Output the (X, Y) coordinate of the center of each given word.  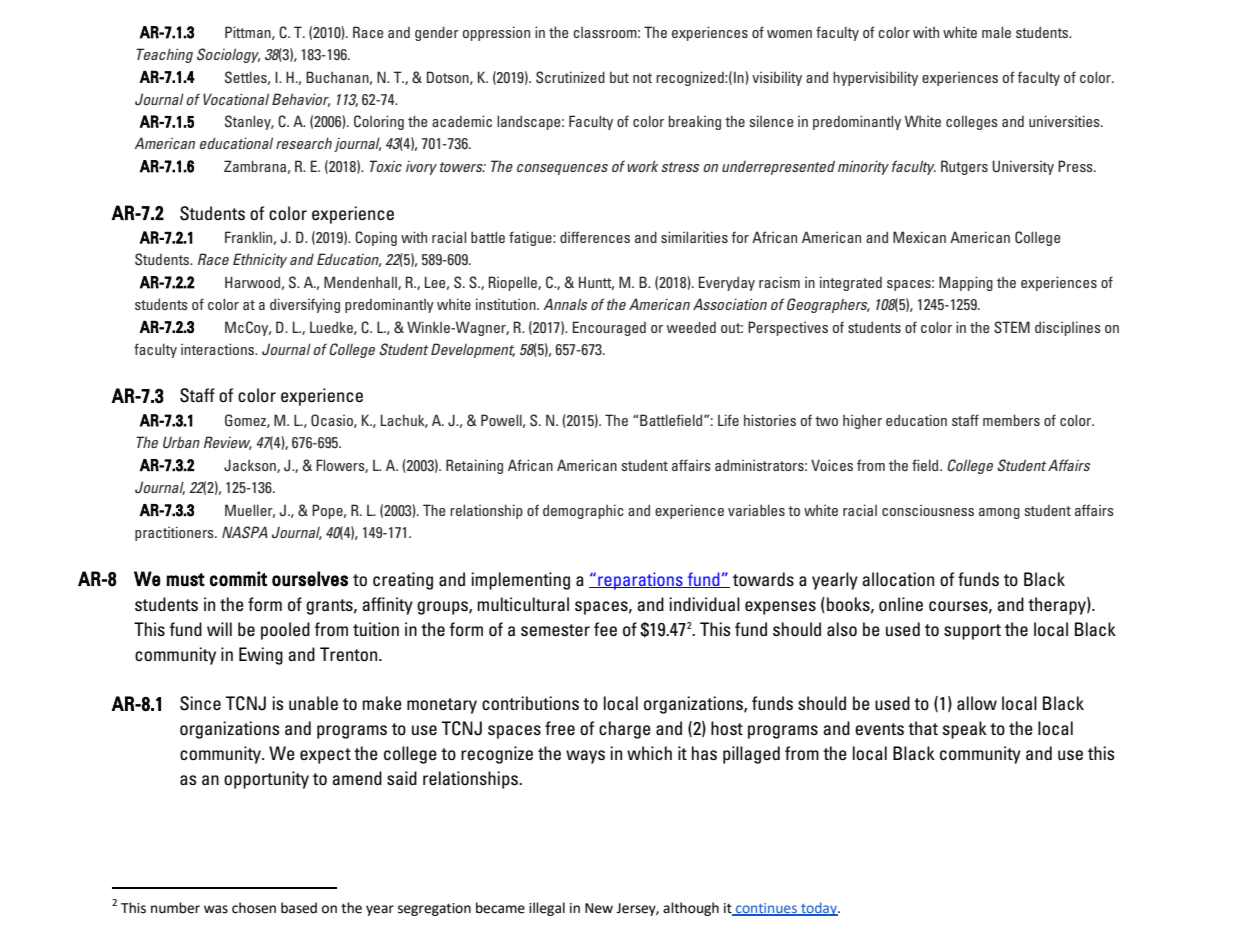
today (819, 909)
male (996, 32)
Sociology (228, 55)
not (642, 78)
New (599, 908)
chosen (254, 908)
